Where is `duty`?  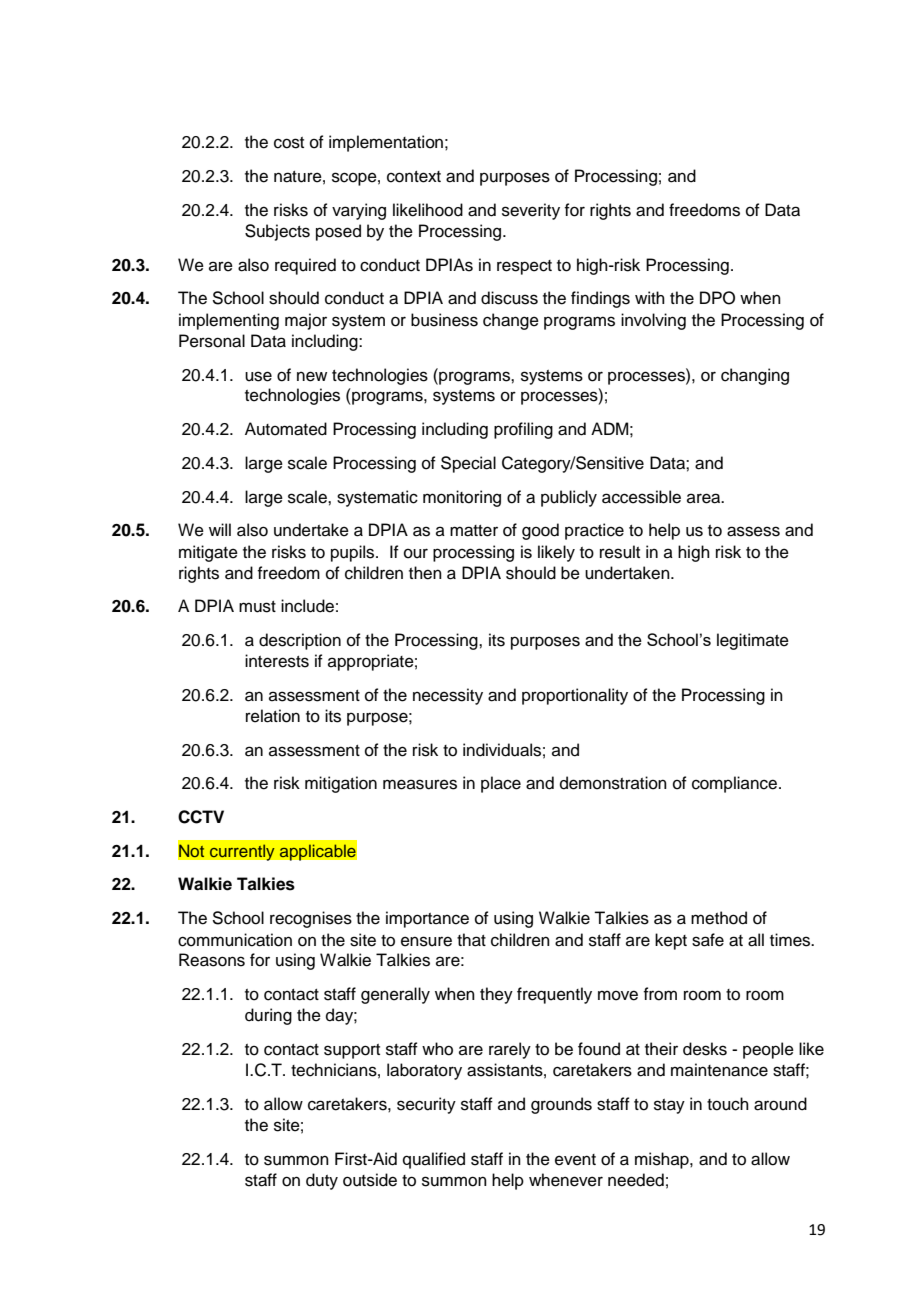 duty is located at coordinates (322, 1181).
